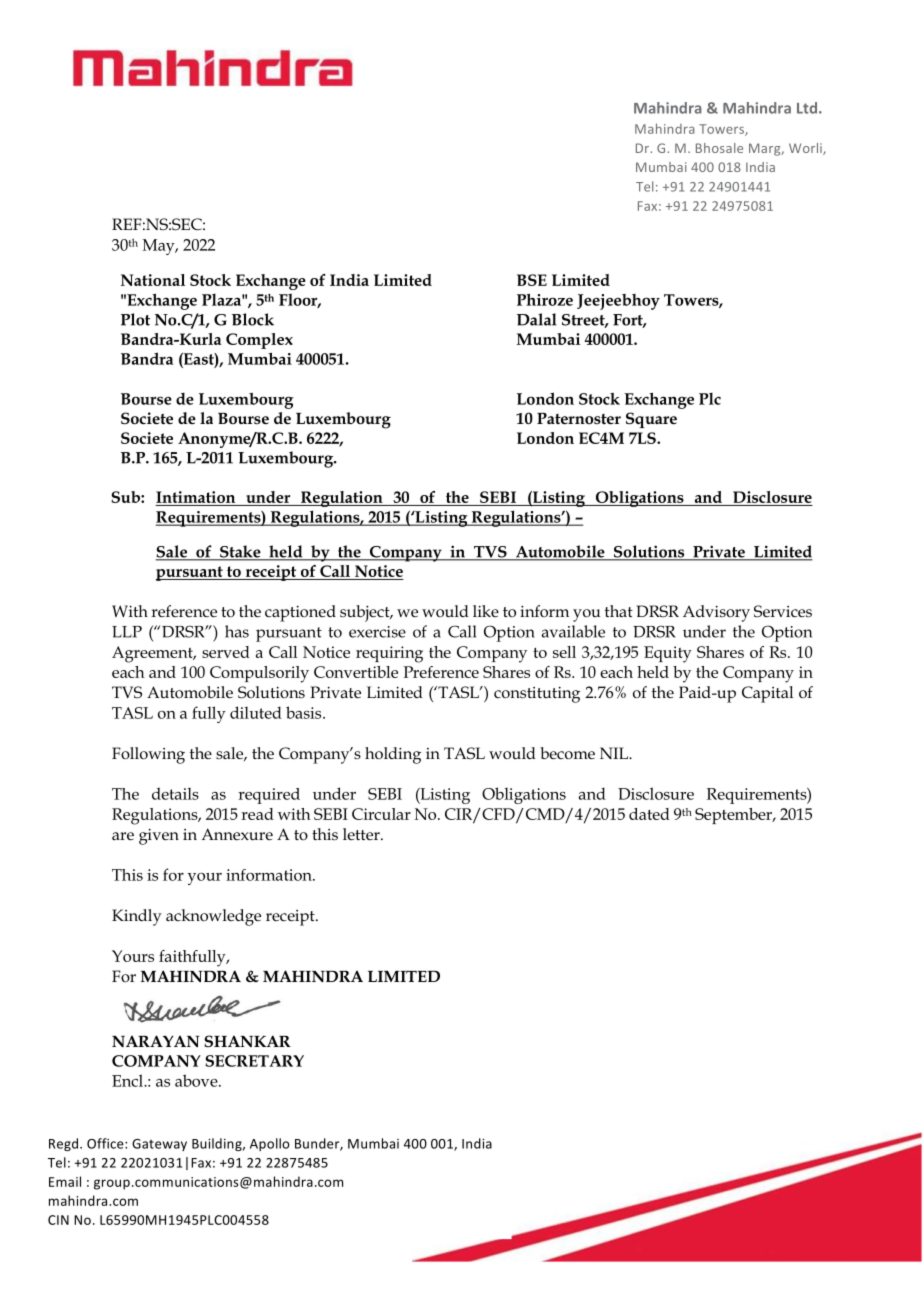 Image resolution: width=924 pixels, height=1308 pixels. I want to click on NIL, so click(615, 753).
